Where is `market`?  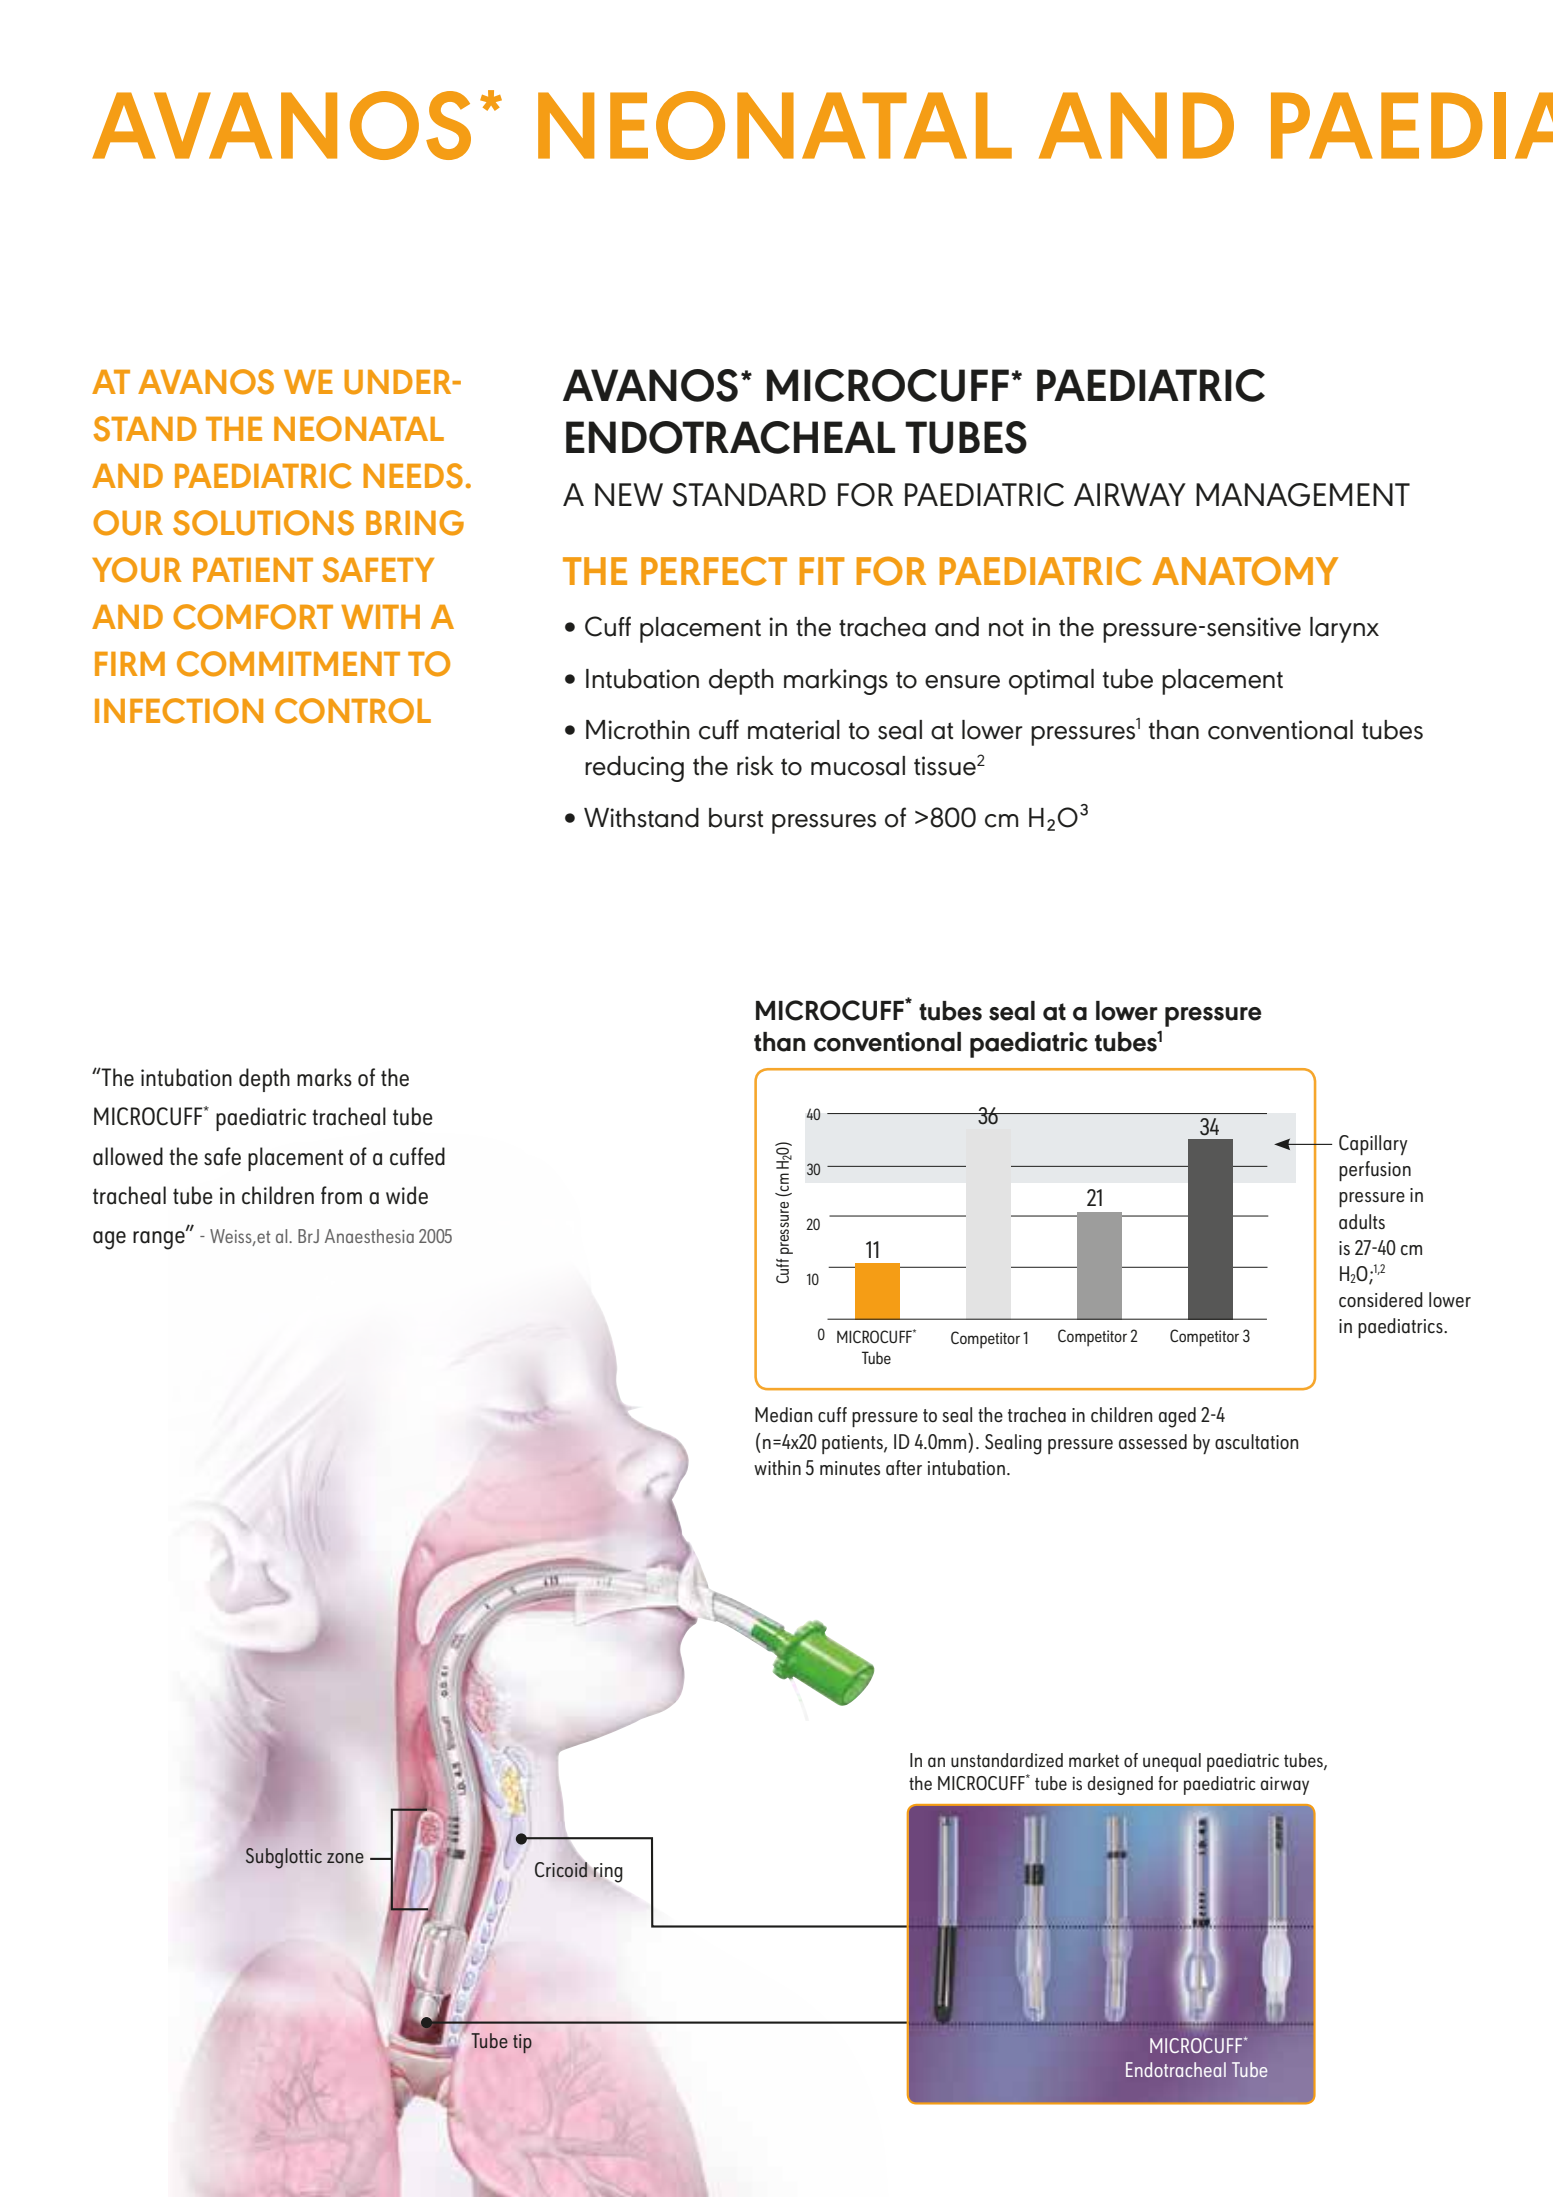 market is located at coordinates (1094, 1760).
